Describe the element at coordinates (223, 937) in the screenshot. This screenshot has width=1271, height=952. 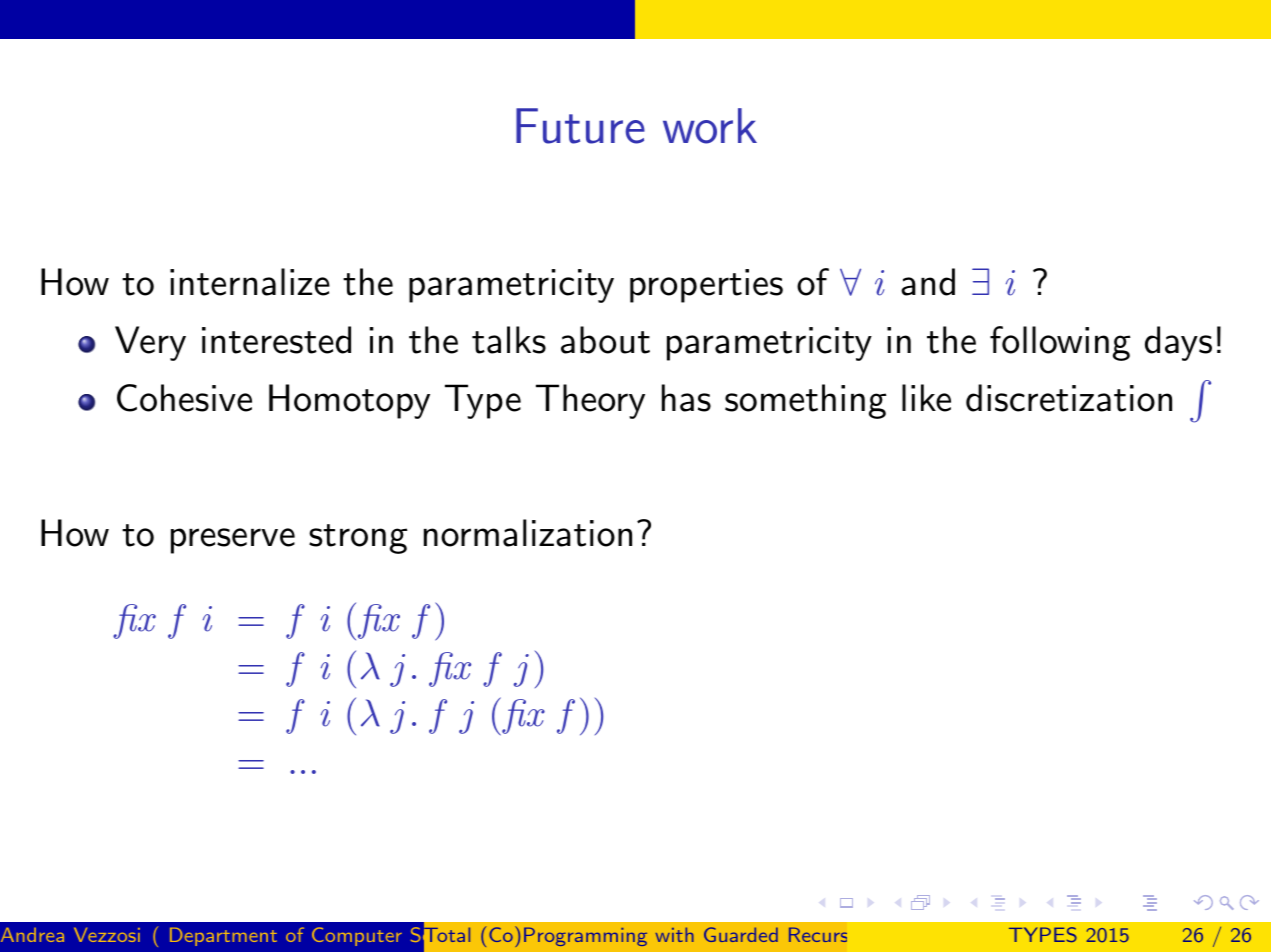
I see `Department` at that location.
